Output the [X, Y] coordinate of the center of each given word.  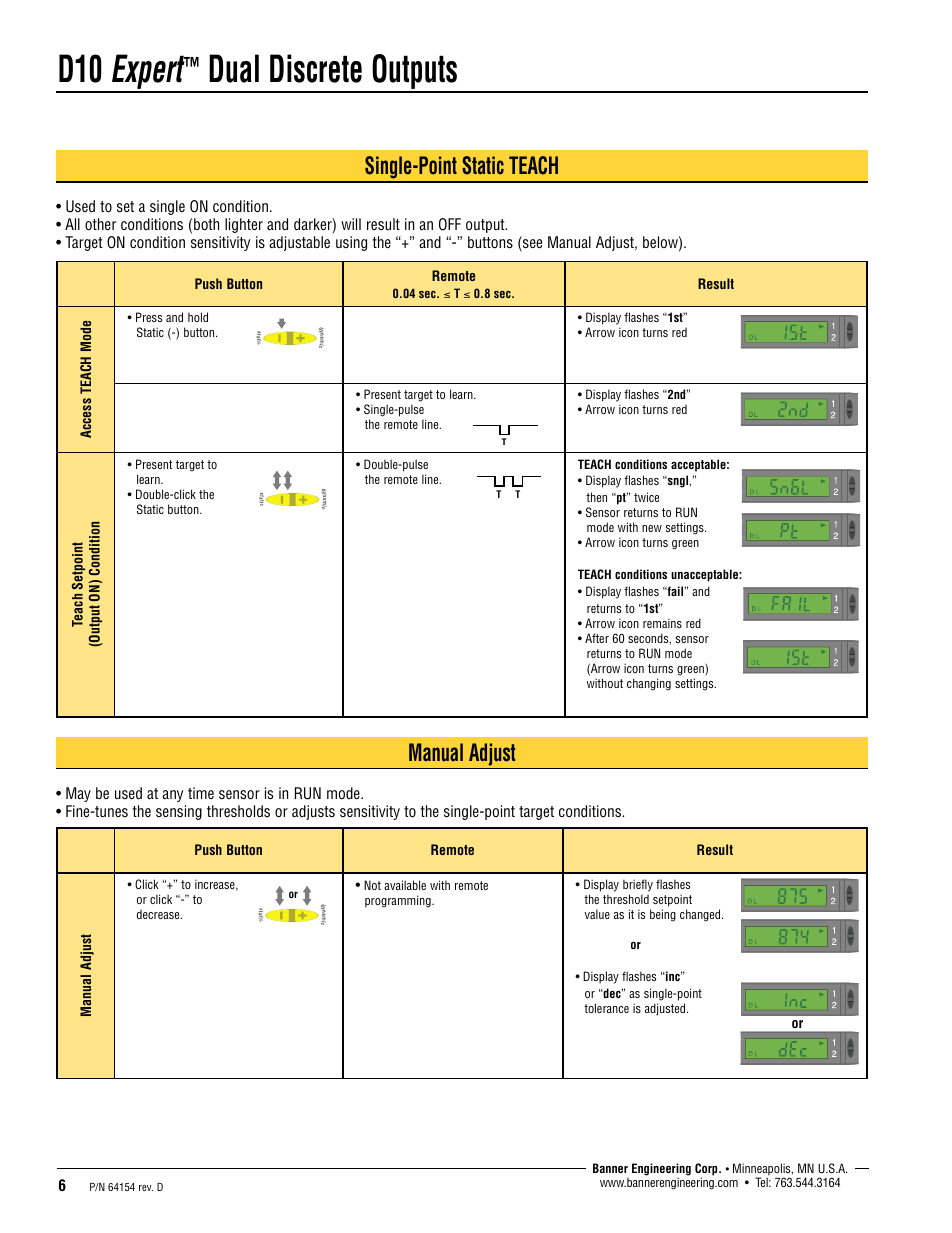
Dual [234, 68]
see [531, 245]
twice [646, 497]
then [596, 497]
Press [149, 317]
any [172, 796]
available [405, 885]
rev [146, 1188]
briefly [638, 885]
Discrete [316, 68]
